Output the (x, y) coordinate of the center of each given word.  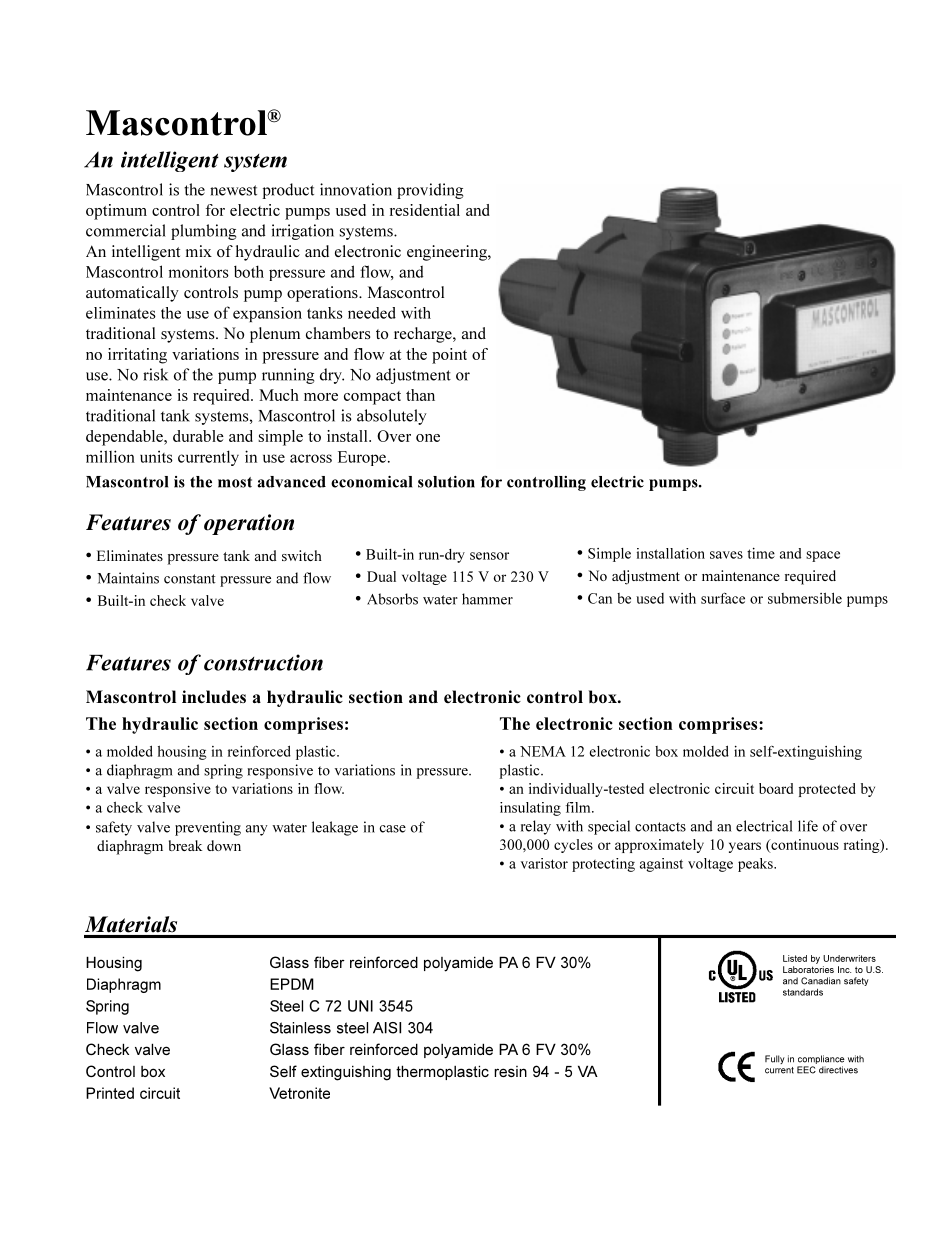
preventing (208, 828)
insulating (530, 809)
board (776, 788)
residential (425, 210)
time (761, 553)
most (235, 482)
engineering (448, 253)
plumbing (203, 232)
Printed (110, 1093)
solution (446, 482)
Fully (775, 1059)
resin (510, 1071)
